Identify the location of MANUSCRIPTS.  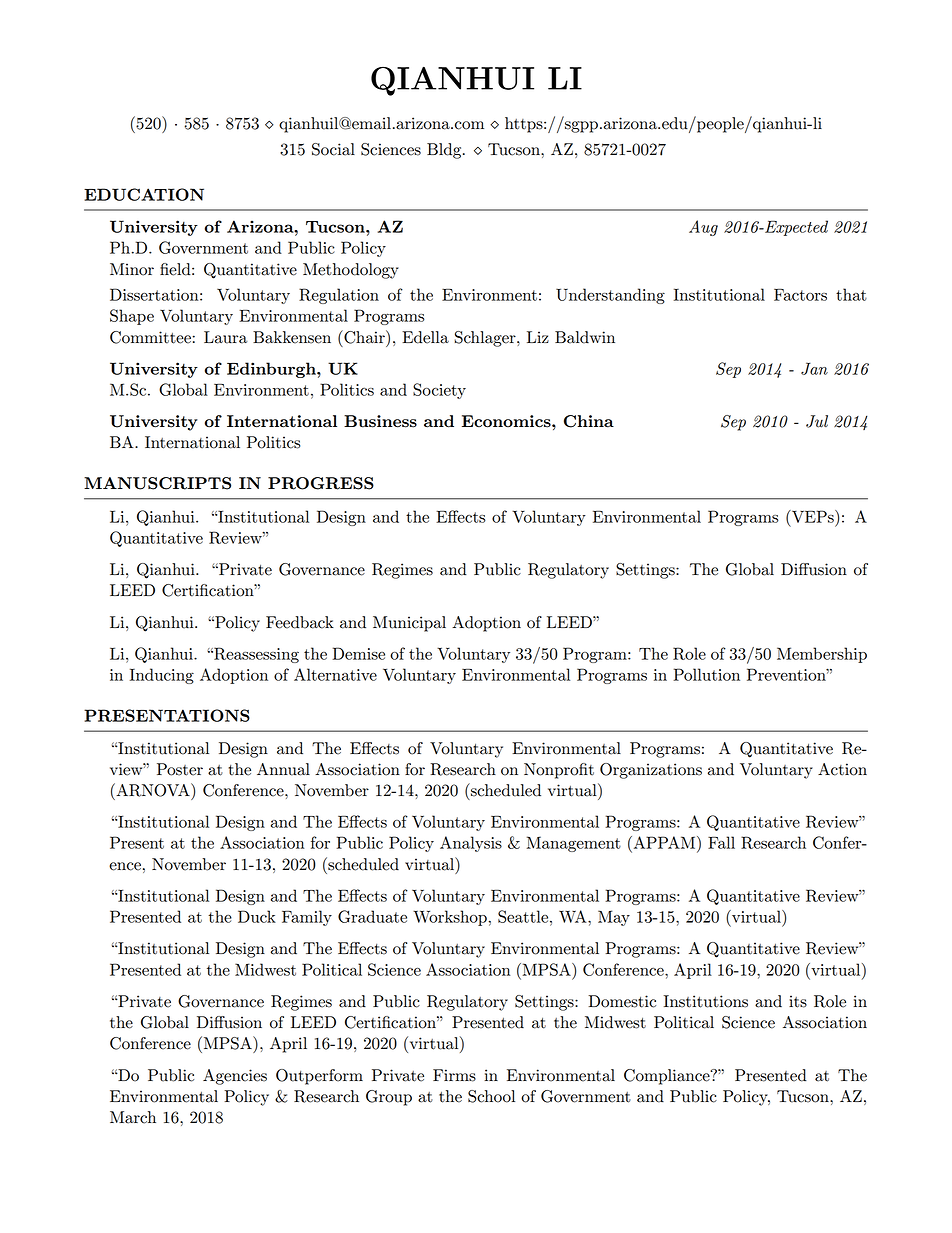
(157, 483).
